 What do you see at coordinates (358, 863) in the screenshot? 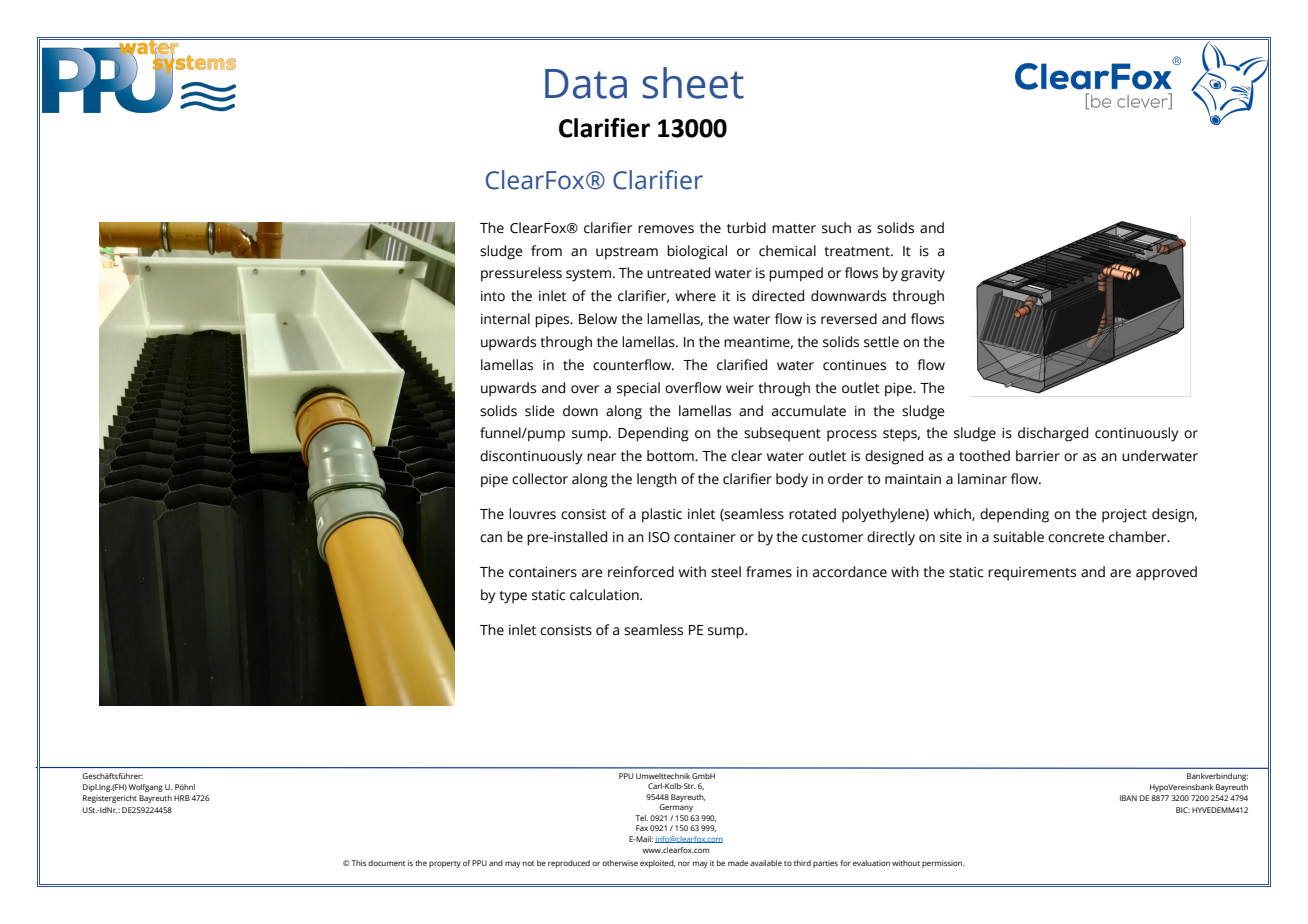
I see `This` at bounding box center [358, 863].
